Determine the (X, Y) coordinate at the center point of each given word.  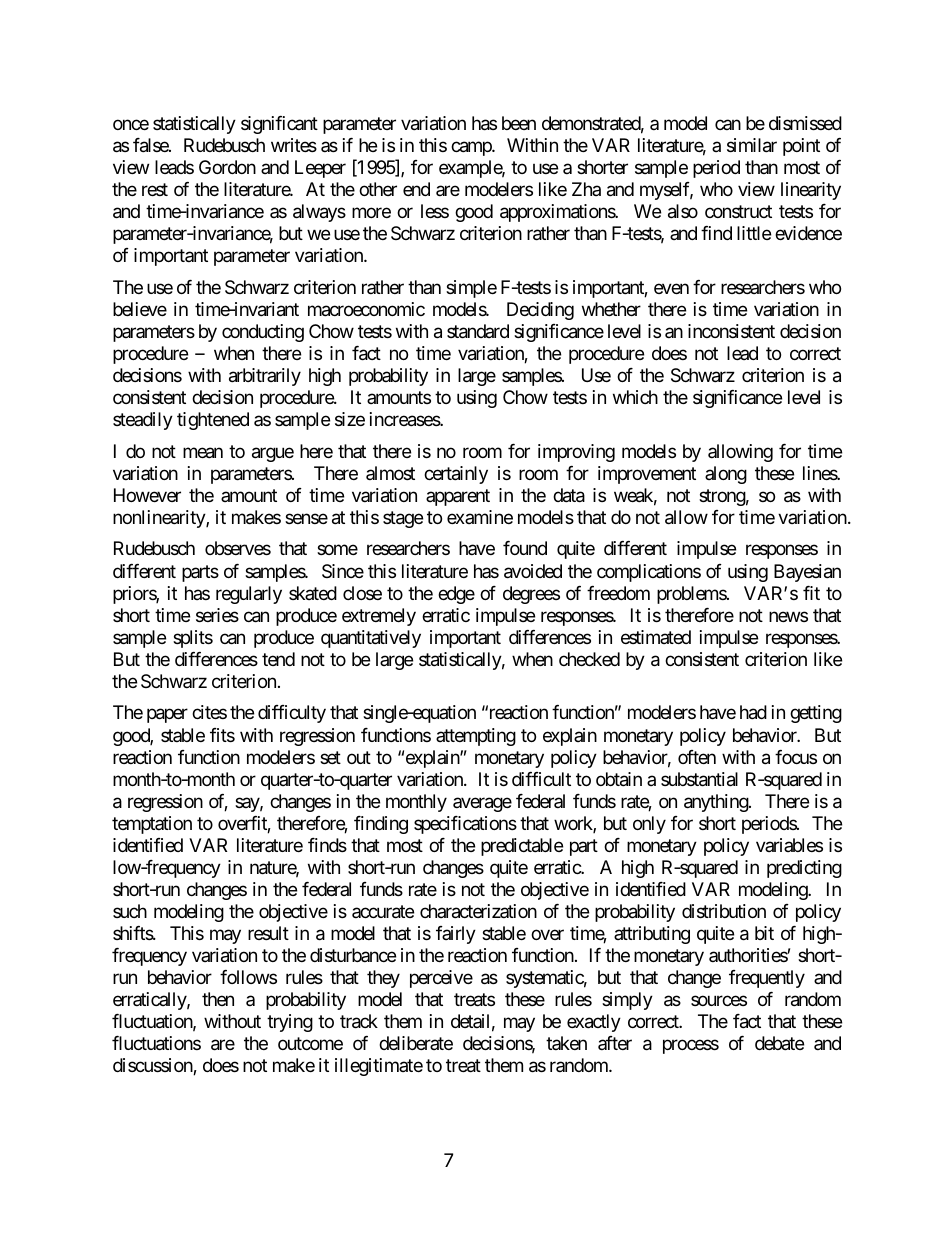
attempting (476, 737)
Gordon (227, 167)
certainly (456, 475)
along (726, 475)
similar (752, 145)
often (697, 757)
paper (167, 716)
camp (472, 148)
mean (203, 453)
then (218, 999)
